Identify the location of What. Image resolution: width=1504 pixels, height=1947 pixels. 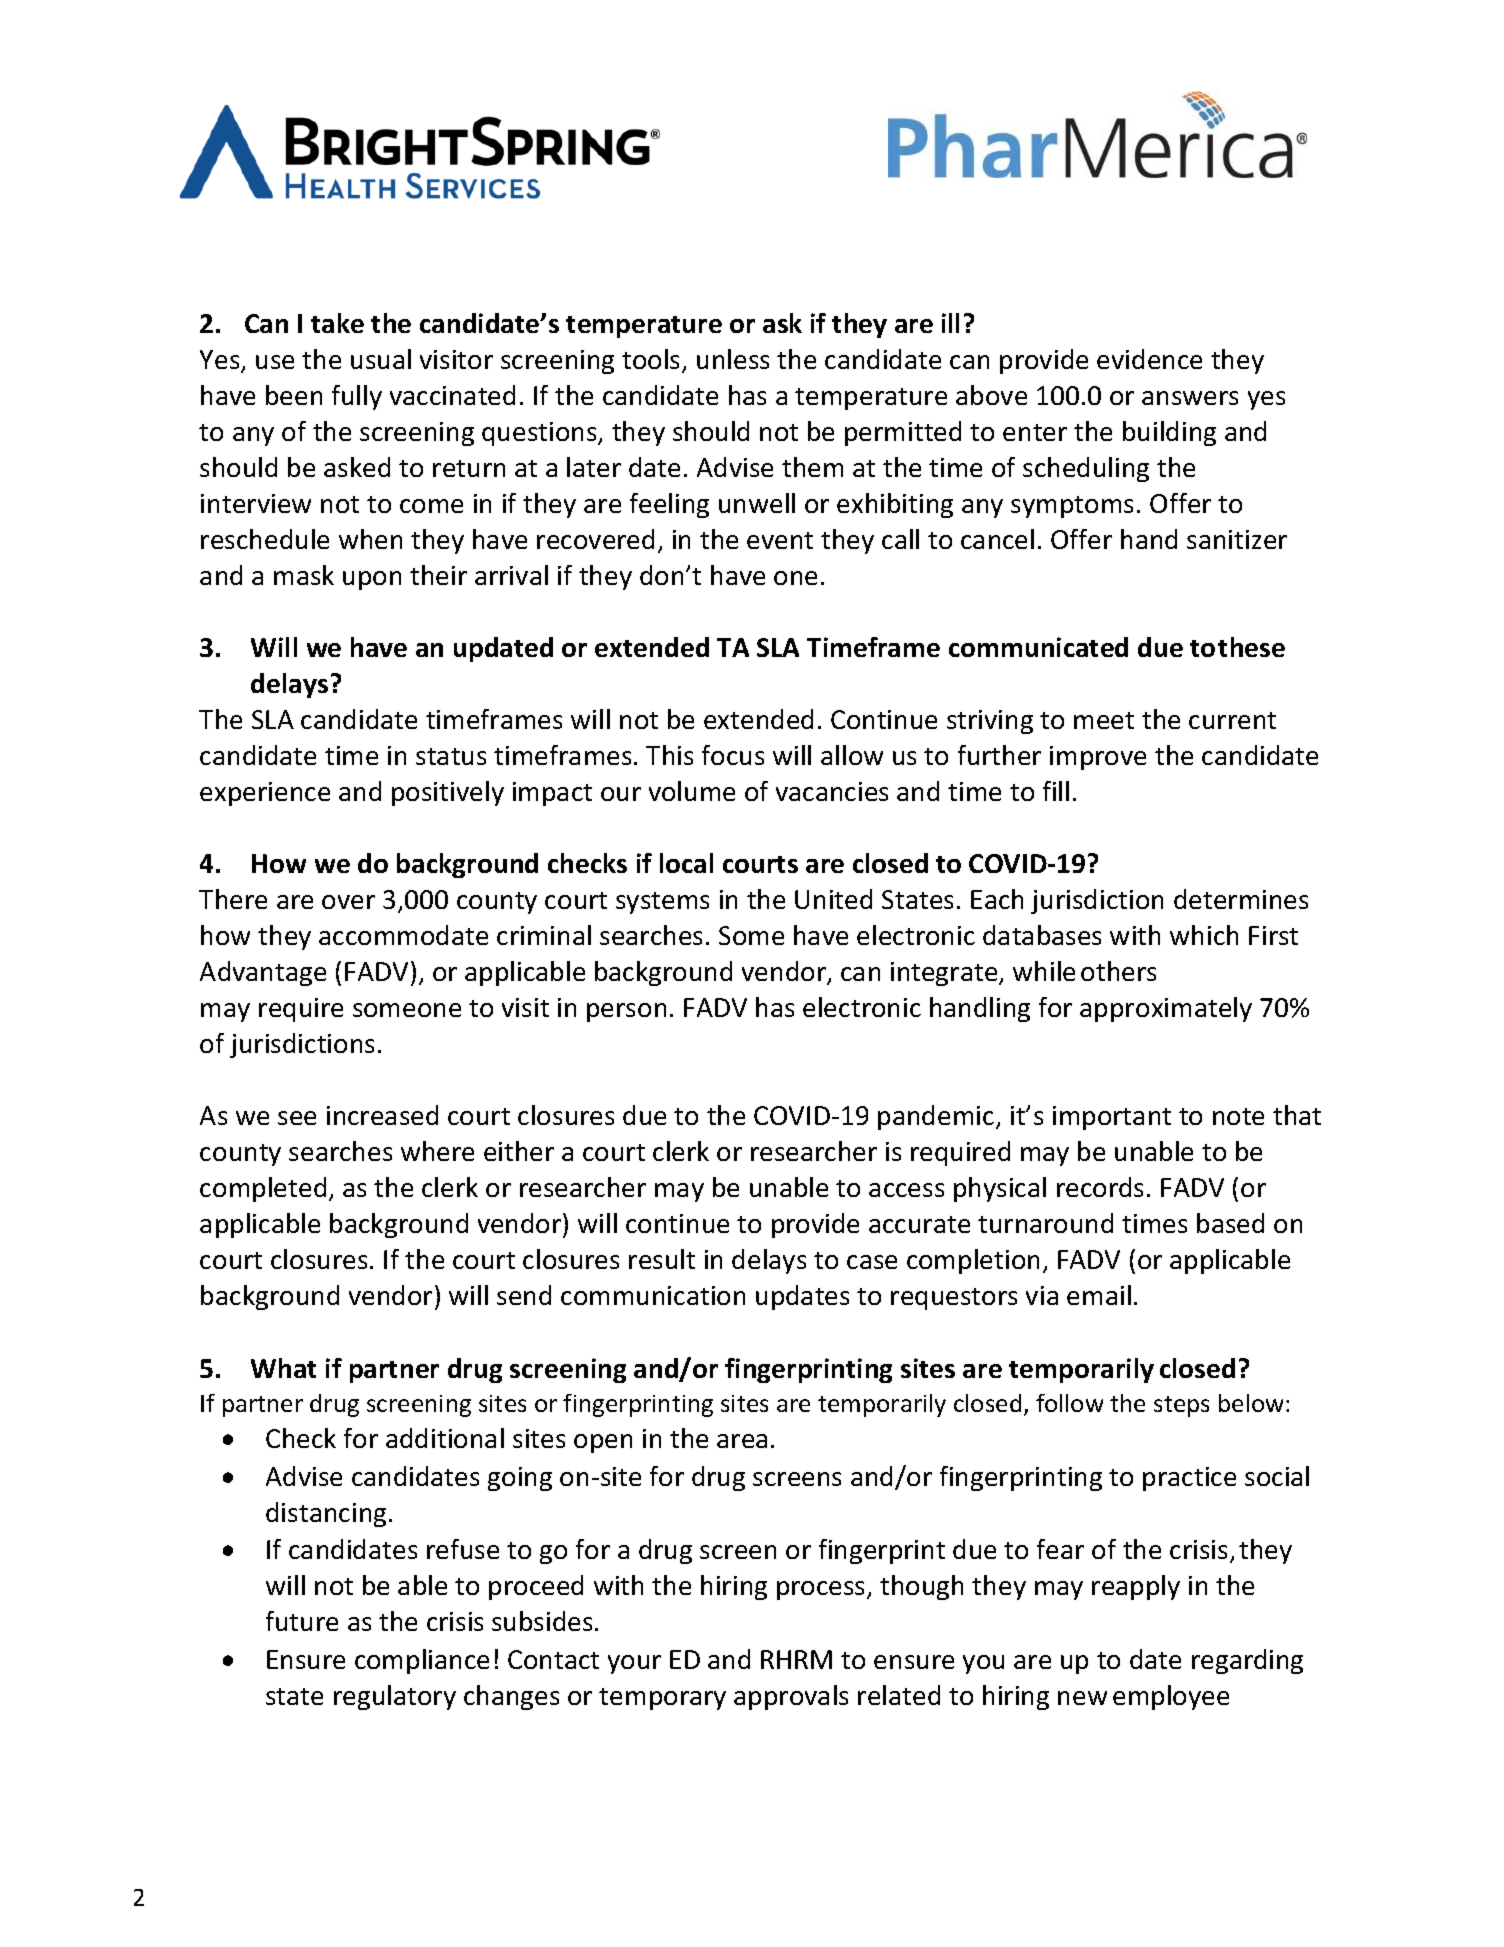
(283, 1368).
